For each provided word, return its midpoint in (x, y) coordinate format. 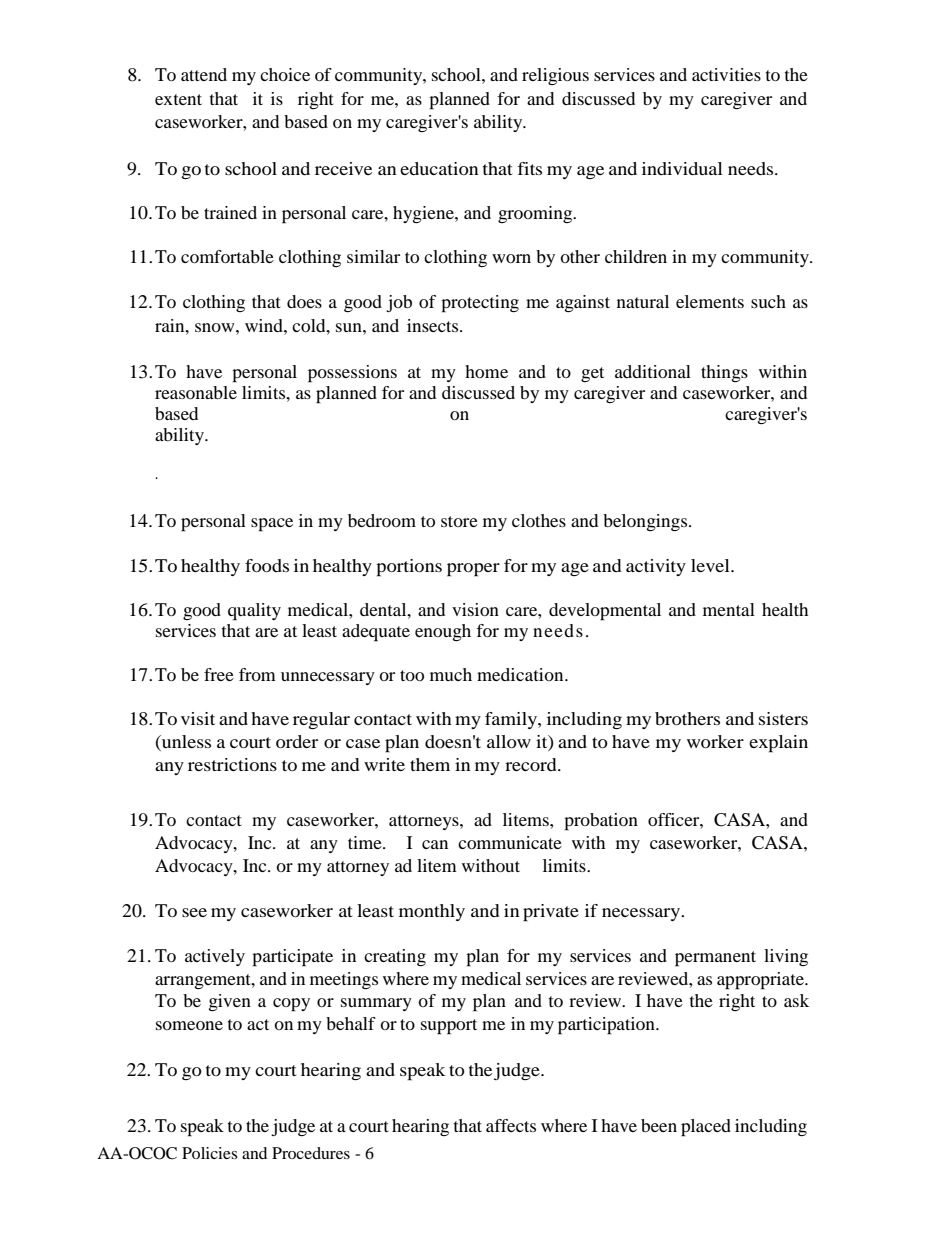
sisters (783, 718)
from (257, 674)
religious (555, 76)
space (272, 525)
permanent (715, 959)
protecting (480, 304)
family (512, 720)
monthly (432, 912)
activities (726, 74)
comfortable (227, 256)
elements (710, 301)
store (459, 521)
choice (285, 74)
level (711, 565)
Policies (210, 1153)
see (194, 912)
